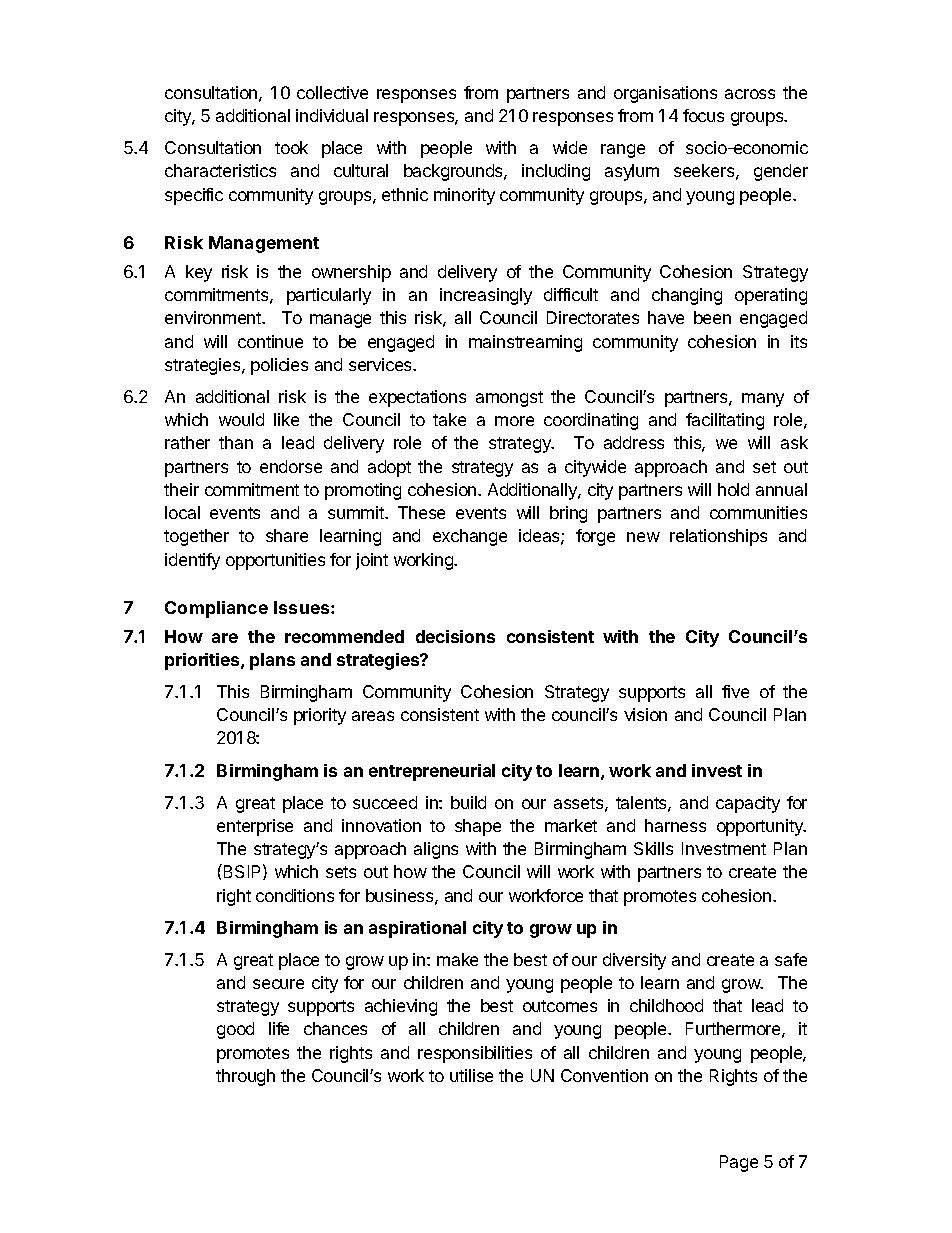  Describe the element at coordinates (735, 691) in the document. I see `five` at that location.
